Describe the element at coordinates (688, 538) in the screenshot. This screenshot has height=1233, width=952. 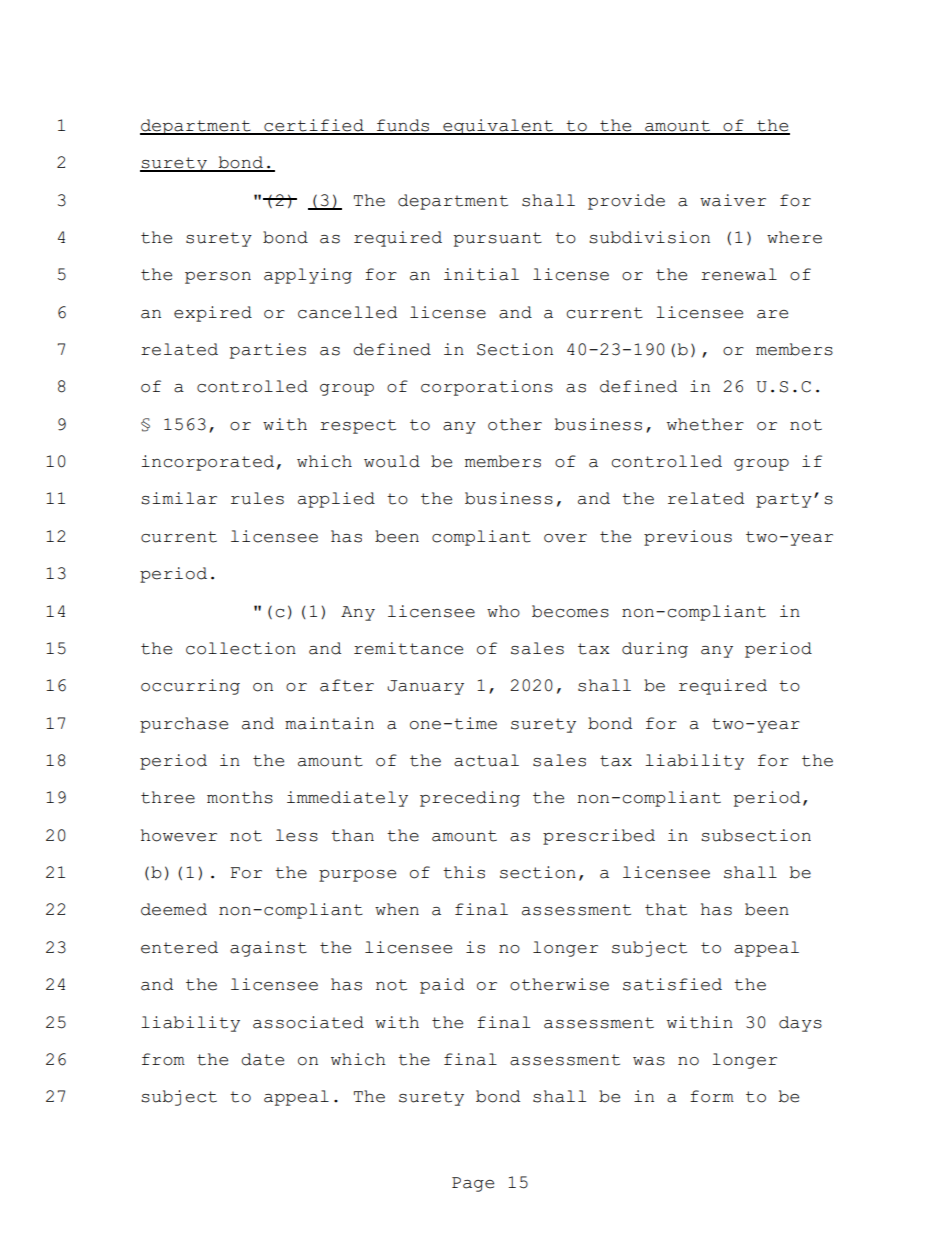
I see `previous` at that location.
